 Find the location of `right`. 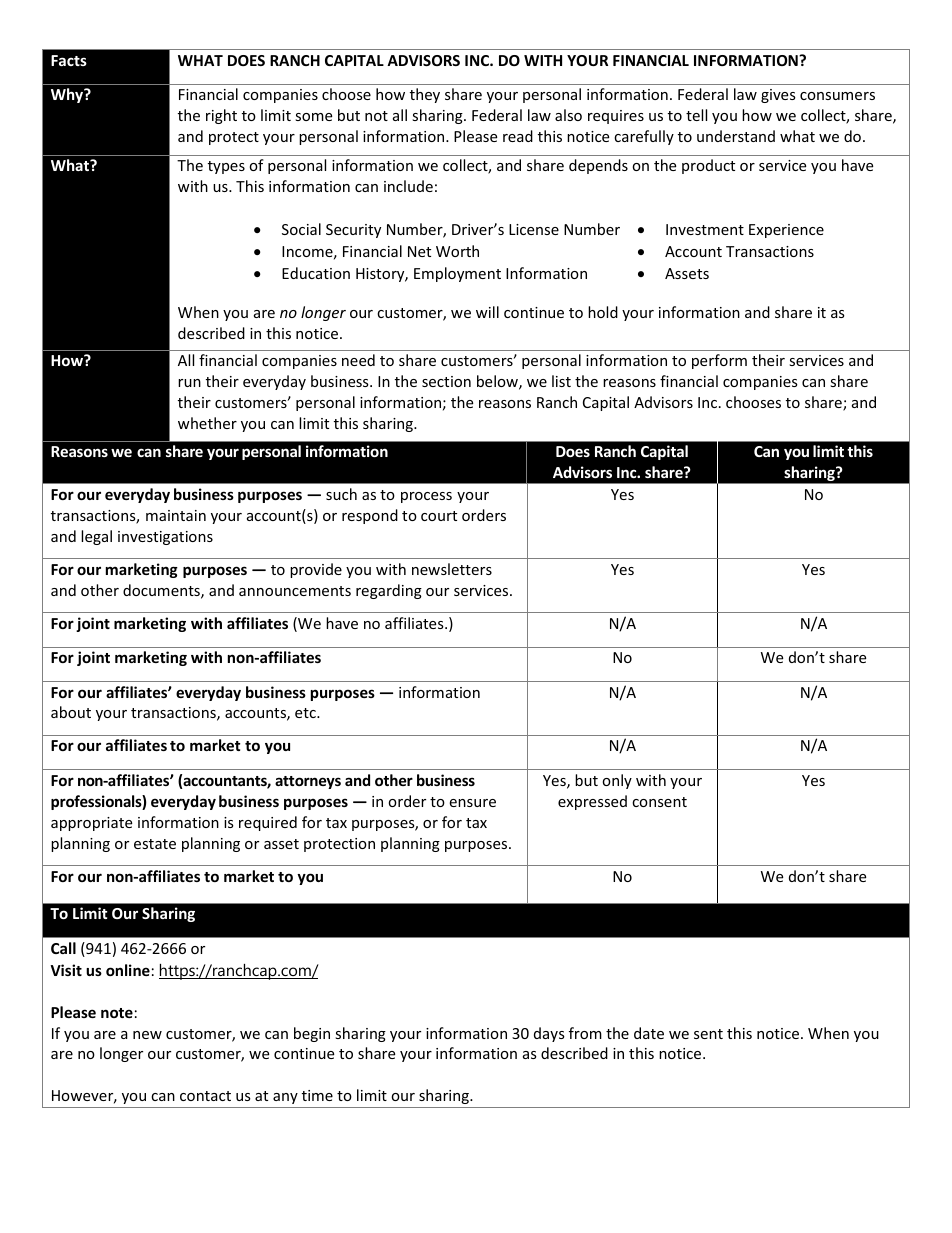

right is located at coordinates (221, 116).
